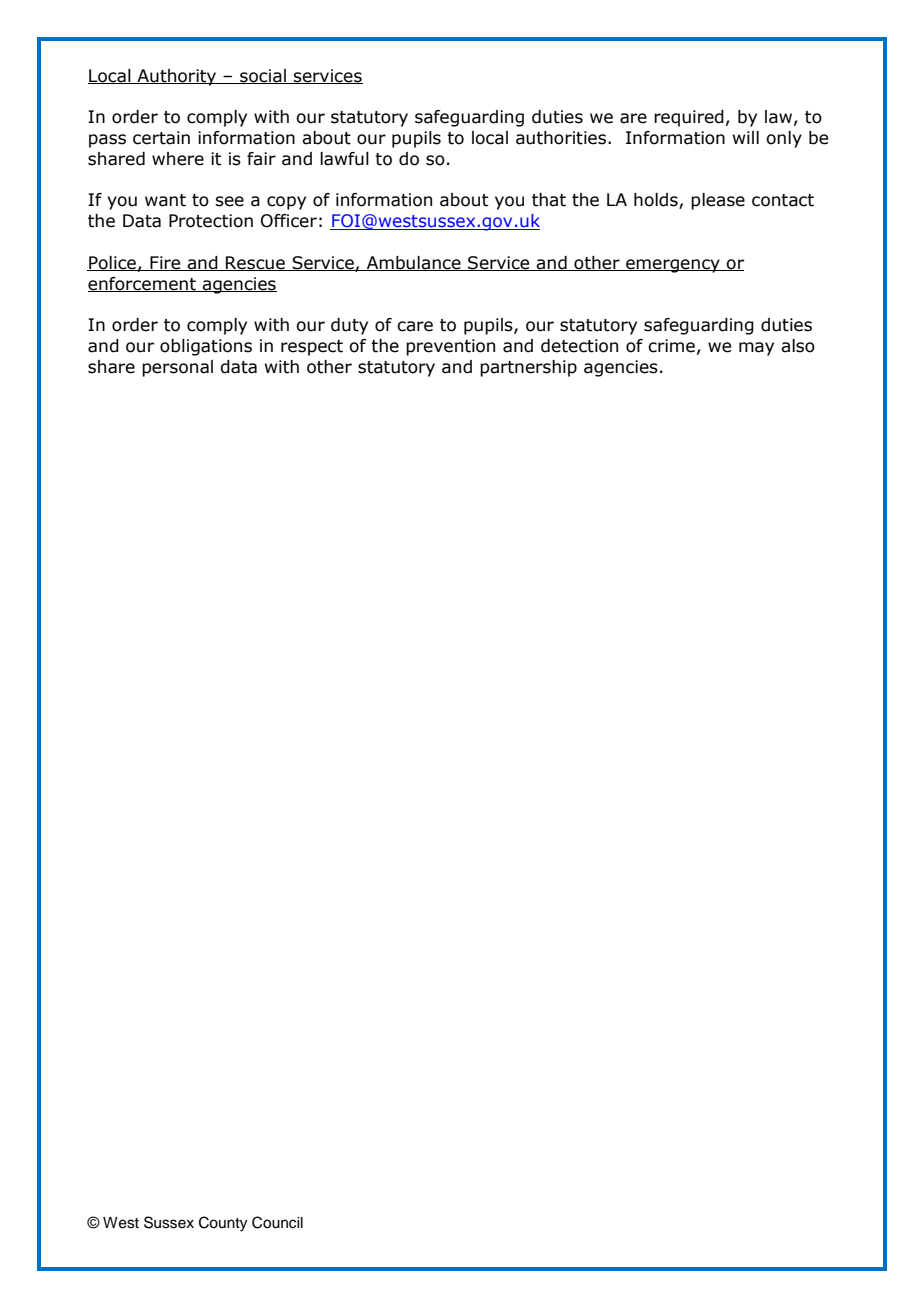  Describe the element at coordinates (689, 118) in the screenshot. I see `required` at that location.
